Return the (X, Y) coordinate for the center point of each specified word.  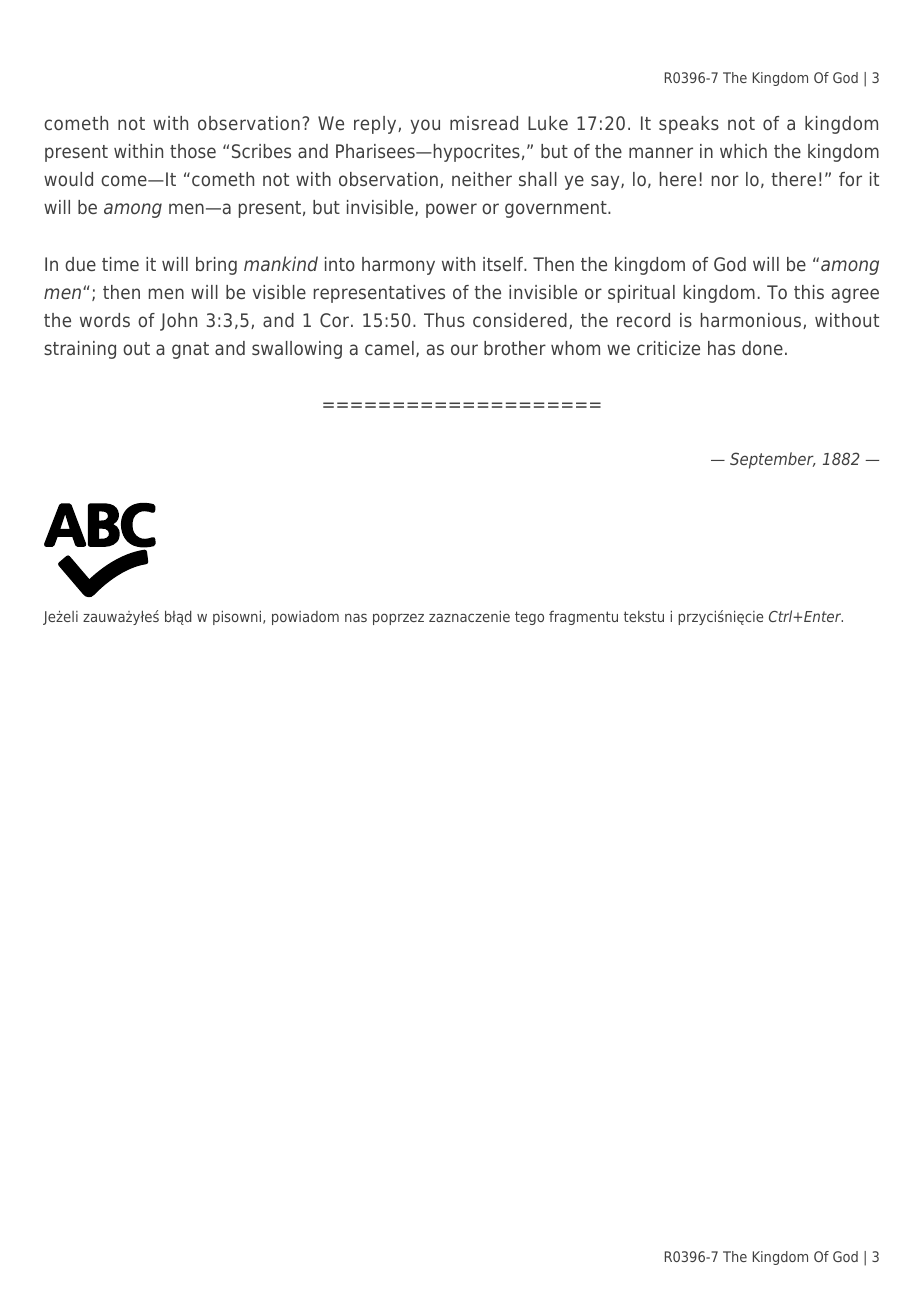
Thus (444, 320)
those (193, 151)
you (425, 126)
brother (515, 348)
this (809, 292)
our (464, 349)
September (773, 460)
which (743, 151)
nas (356, 617)
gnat (190, 350)
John (178, 322)
